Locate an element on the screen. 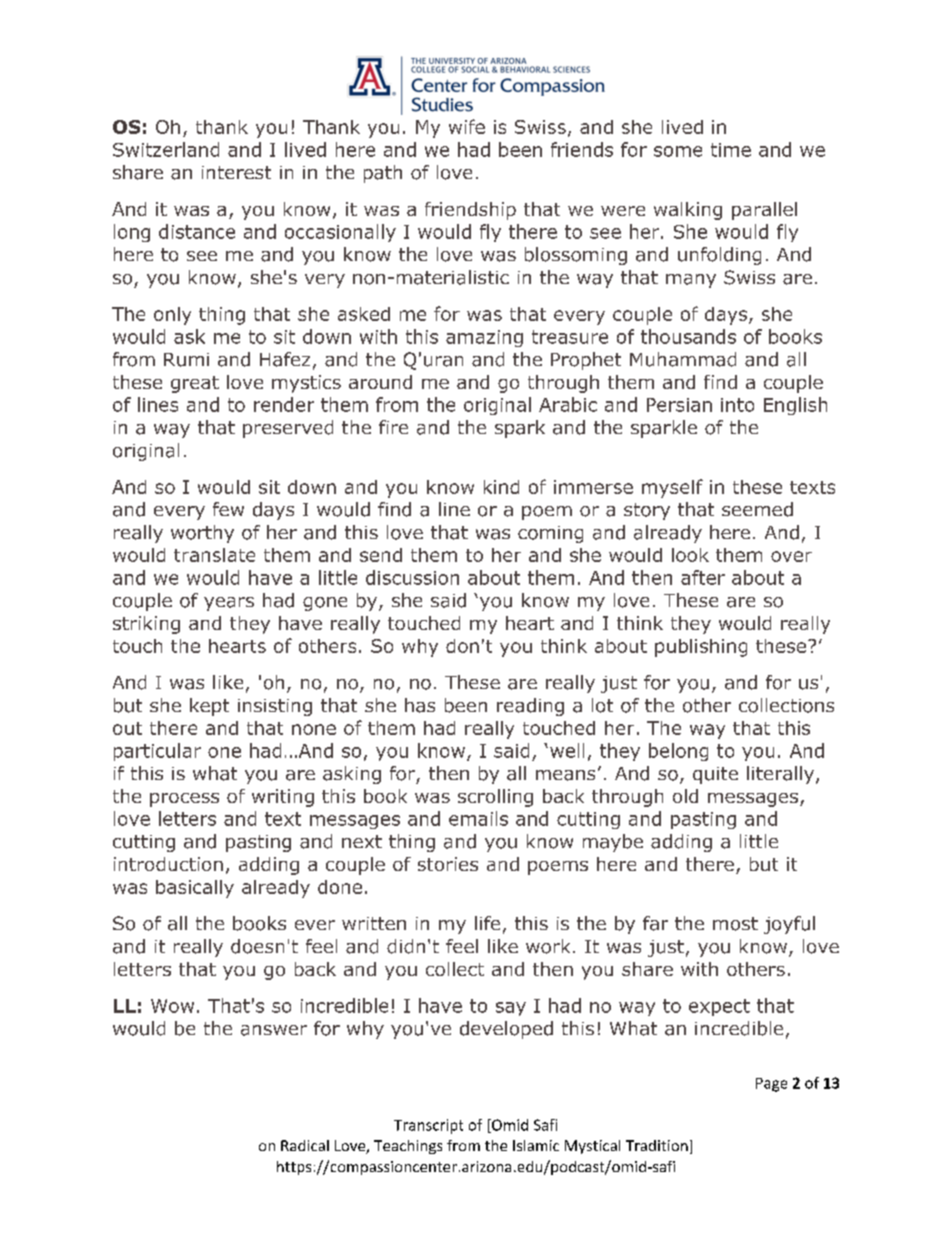  time is located at coordinates (731, 150).
